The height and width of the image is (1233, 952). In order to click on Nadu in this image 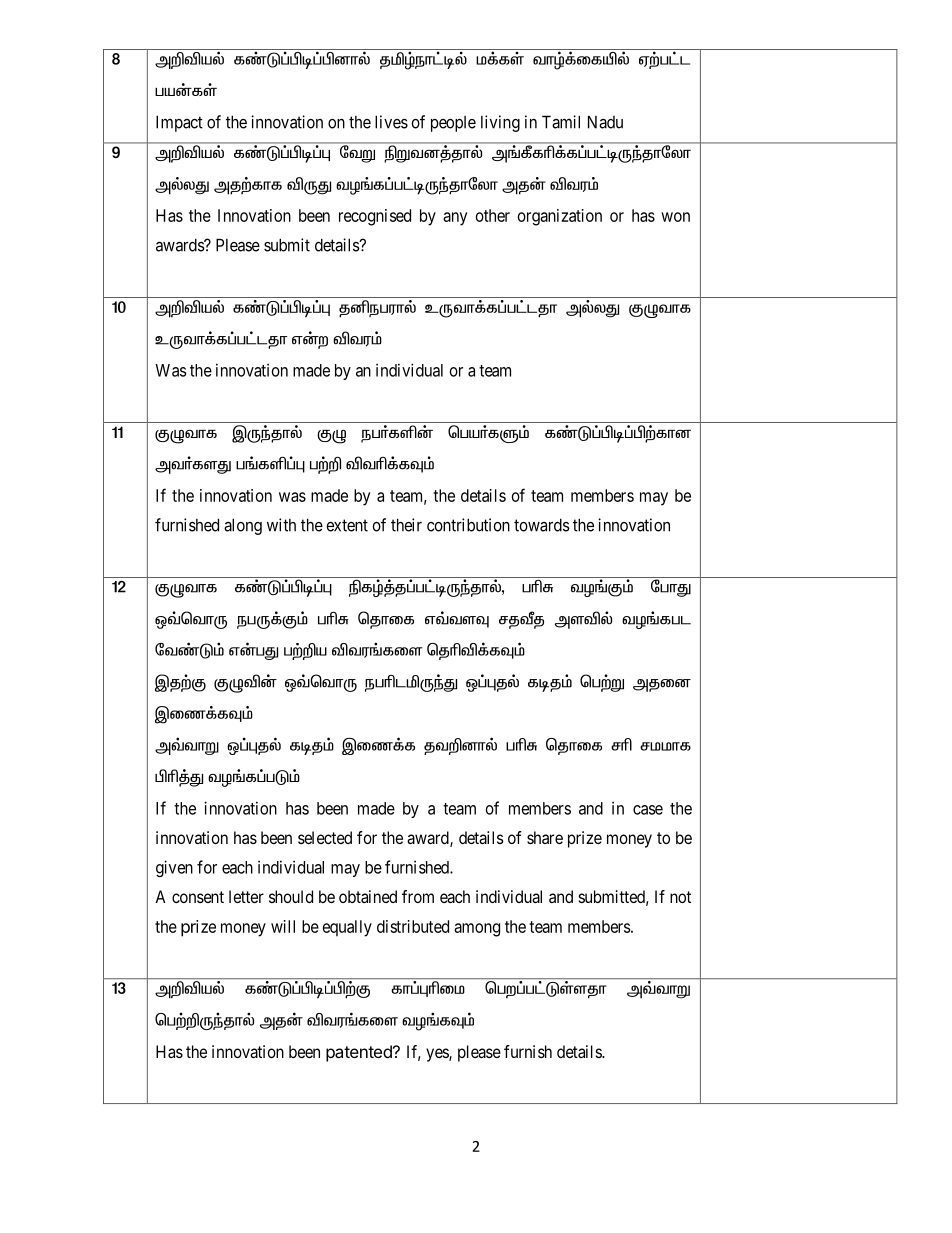, I will do `click(605, 122)`.
